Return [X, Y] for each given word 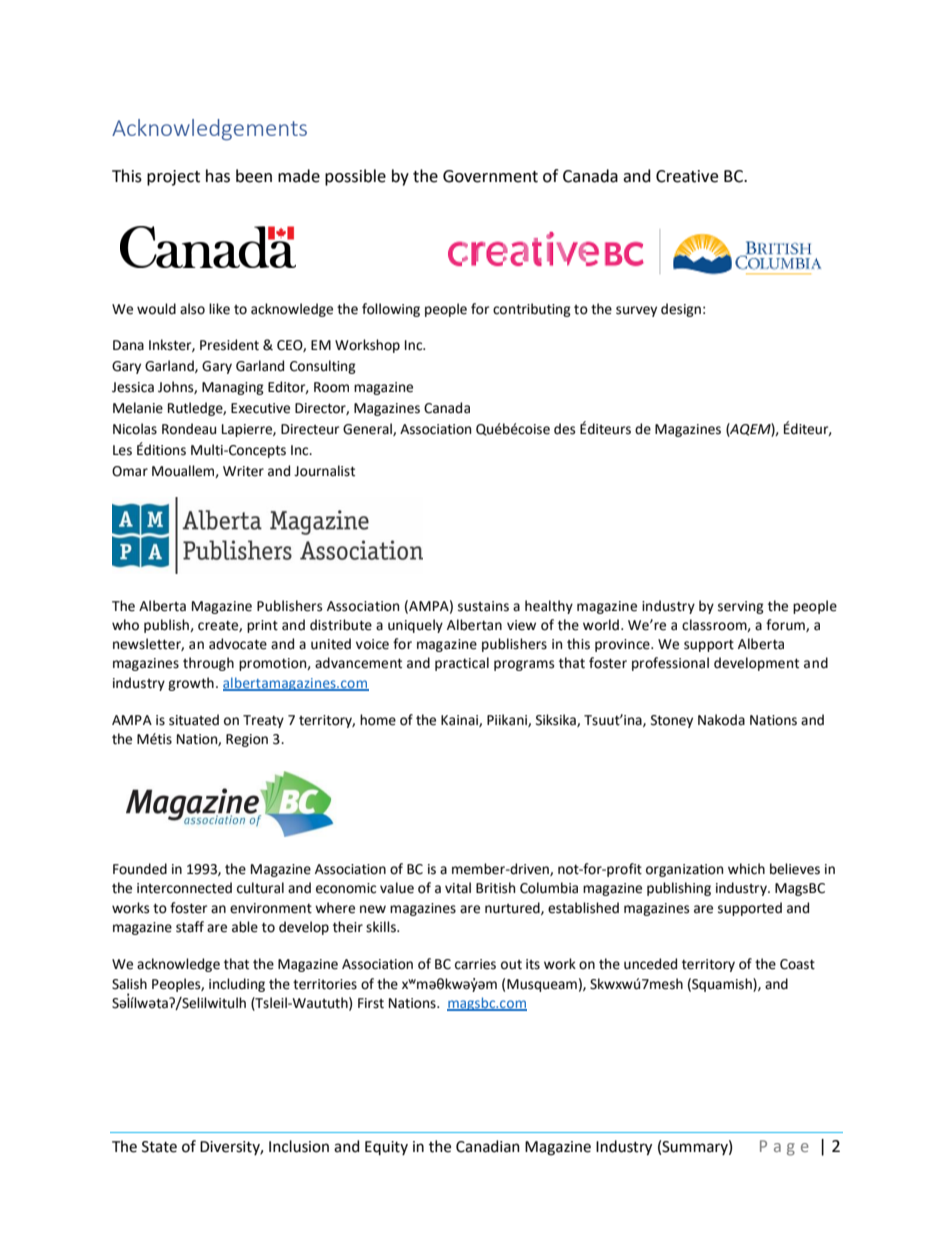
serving [741, 607]
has [218, 176]
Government [490, 176]
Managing [233, 388]
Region [247, 740]
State [159, 1147]
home [378, 720]
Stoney [672, 721]
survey [636, 311]
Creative [687, 176]
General [368, 429]
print [262, 626]
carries [475, 964]
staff [190, 927]
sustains [483, 606]
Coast [797, 964]
